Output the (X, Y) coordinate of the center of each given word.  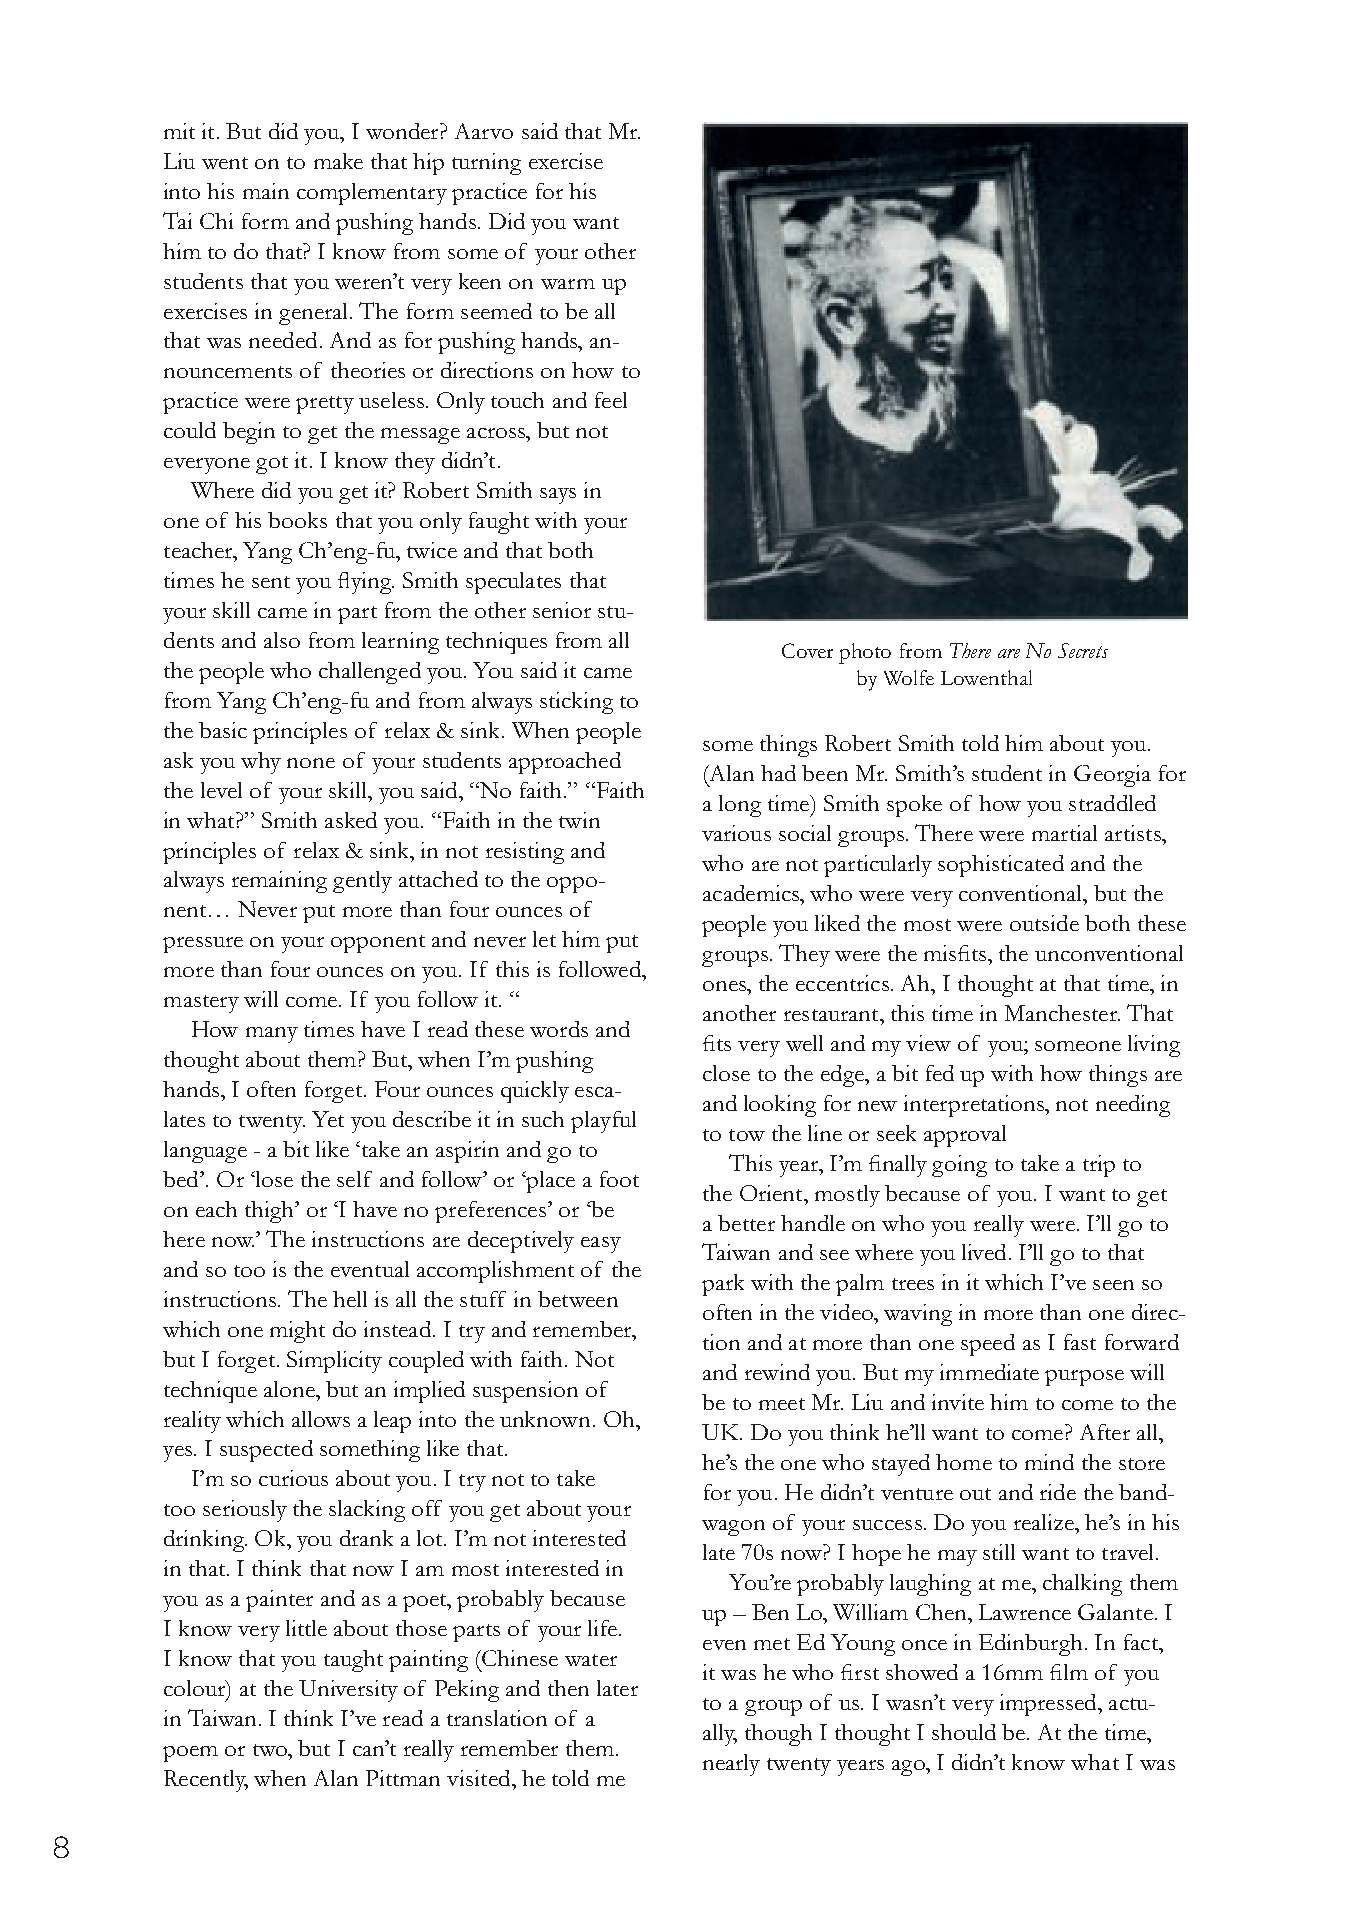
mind (1049, 1462)
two (271, 1750)
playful (603, 1122)
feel (611, 400)
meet (782, 1404)
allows (321, 1419)
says (558, 496)
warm (568, 284)
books (297, 520)
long (740, 806)
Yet (328, 1119)
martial (1064, 833)
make (338, 161)
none (311, 763)
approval (965, 1136)
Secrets (1083, 650)
